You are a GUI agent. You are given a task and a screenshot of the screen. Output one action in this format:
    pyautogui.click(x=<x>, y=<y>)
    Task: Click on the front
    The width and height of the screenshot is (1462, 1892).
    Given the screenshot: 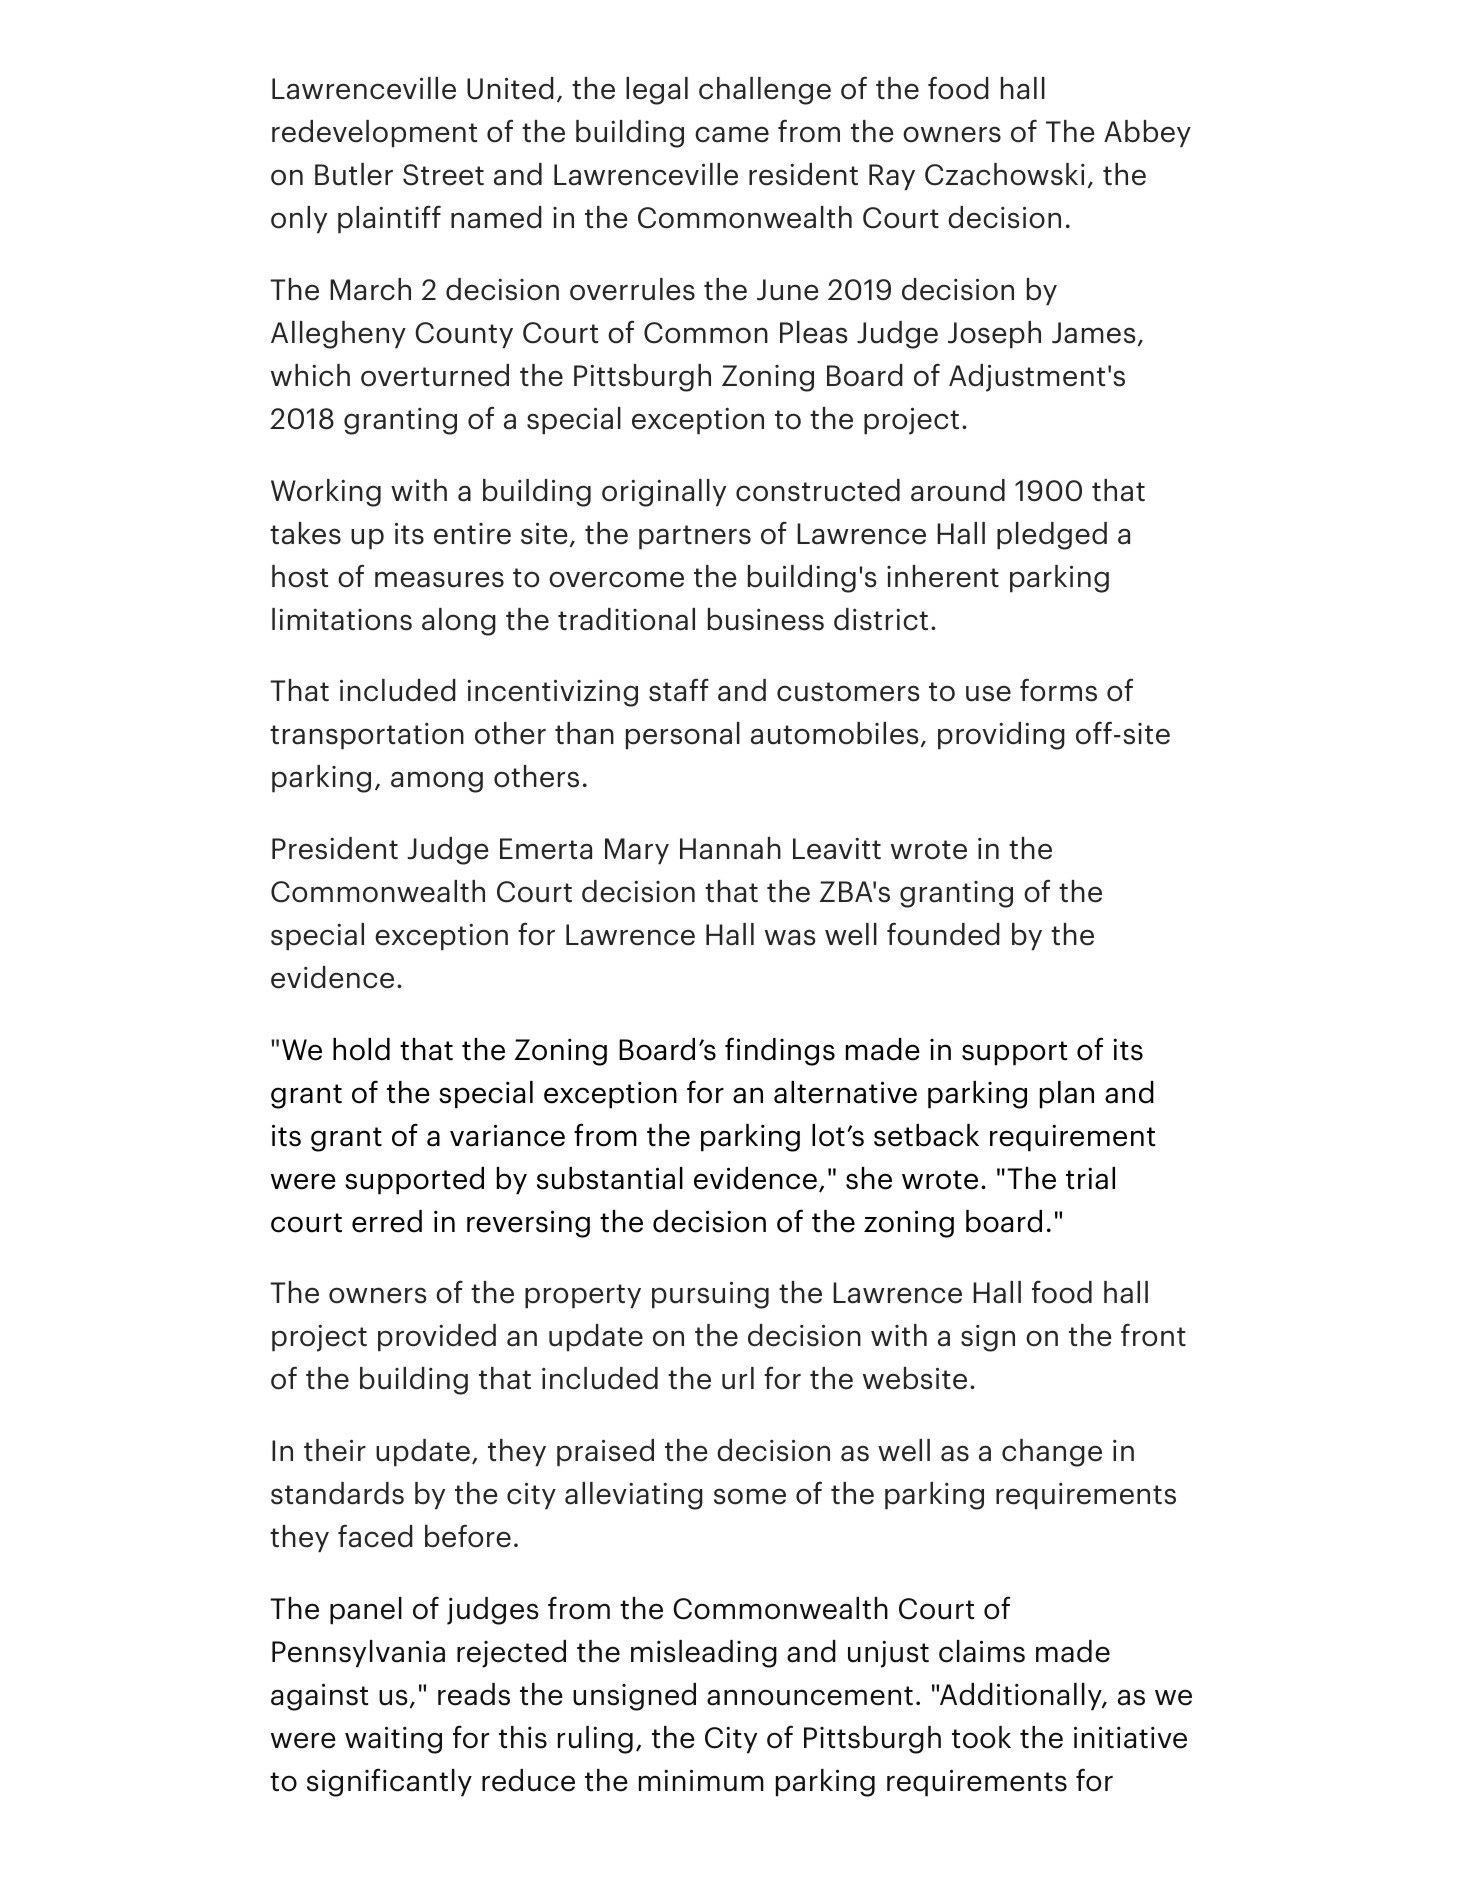 What is the action you would take?
    pyautogui.click(x=1153, y=1335)
